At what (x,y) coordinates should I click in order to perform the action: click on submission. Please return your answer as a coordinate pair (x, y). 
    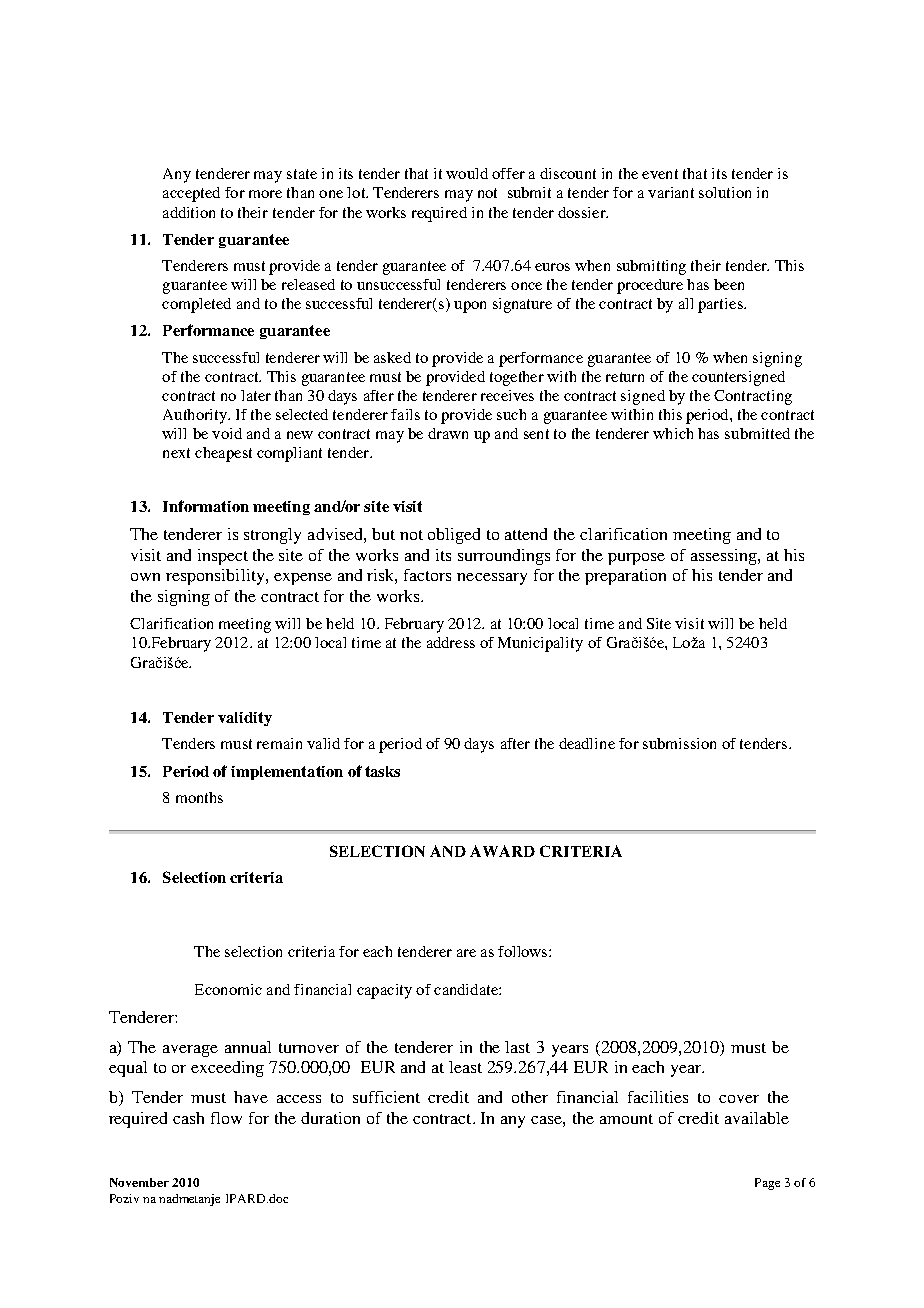
    Looking at the image, I should click on (679, 743).
